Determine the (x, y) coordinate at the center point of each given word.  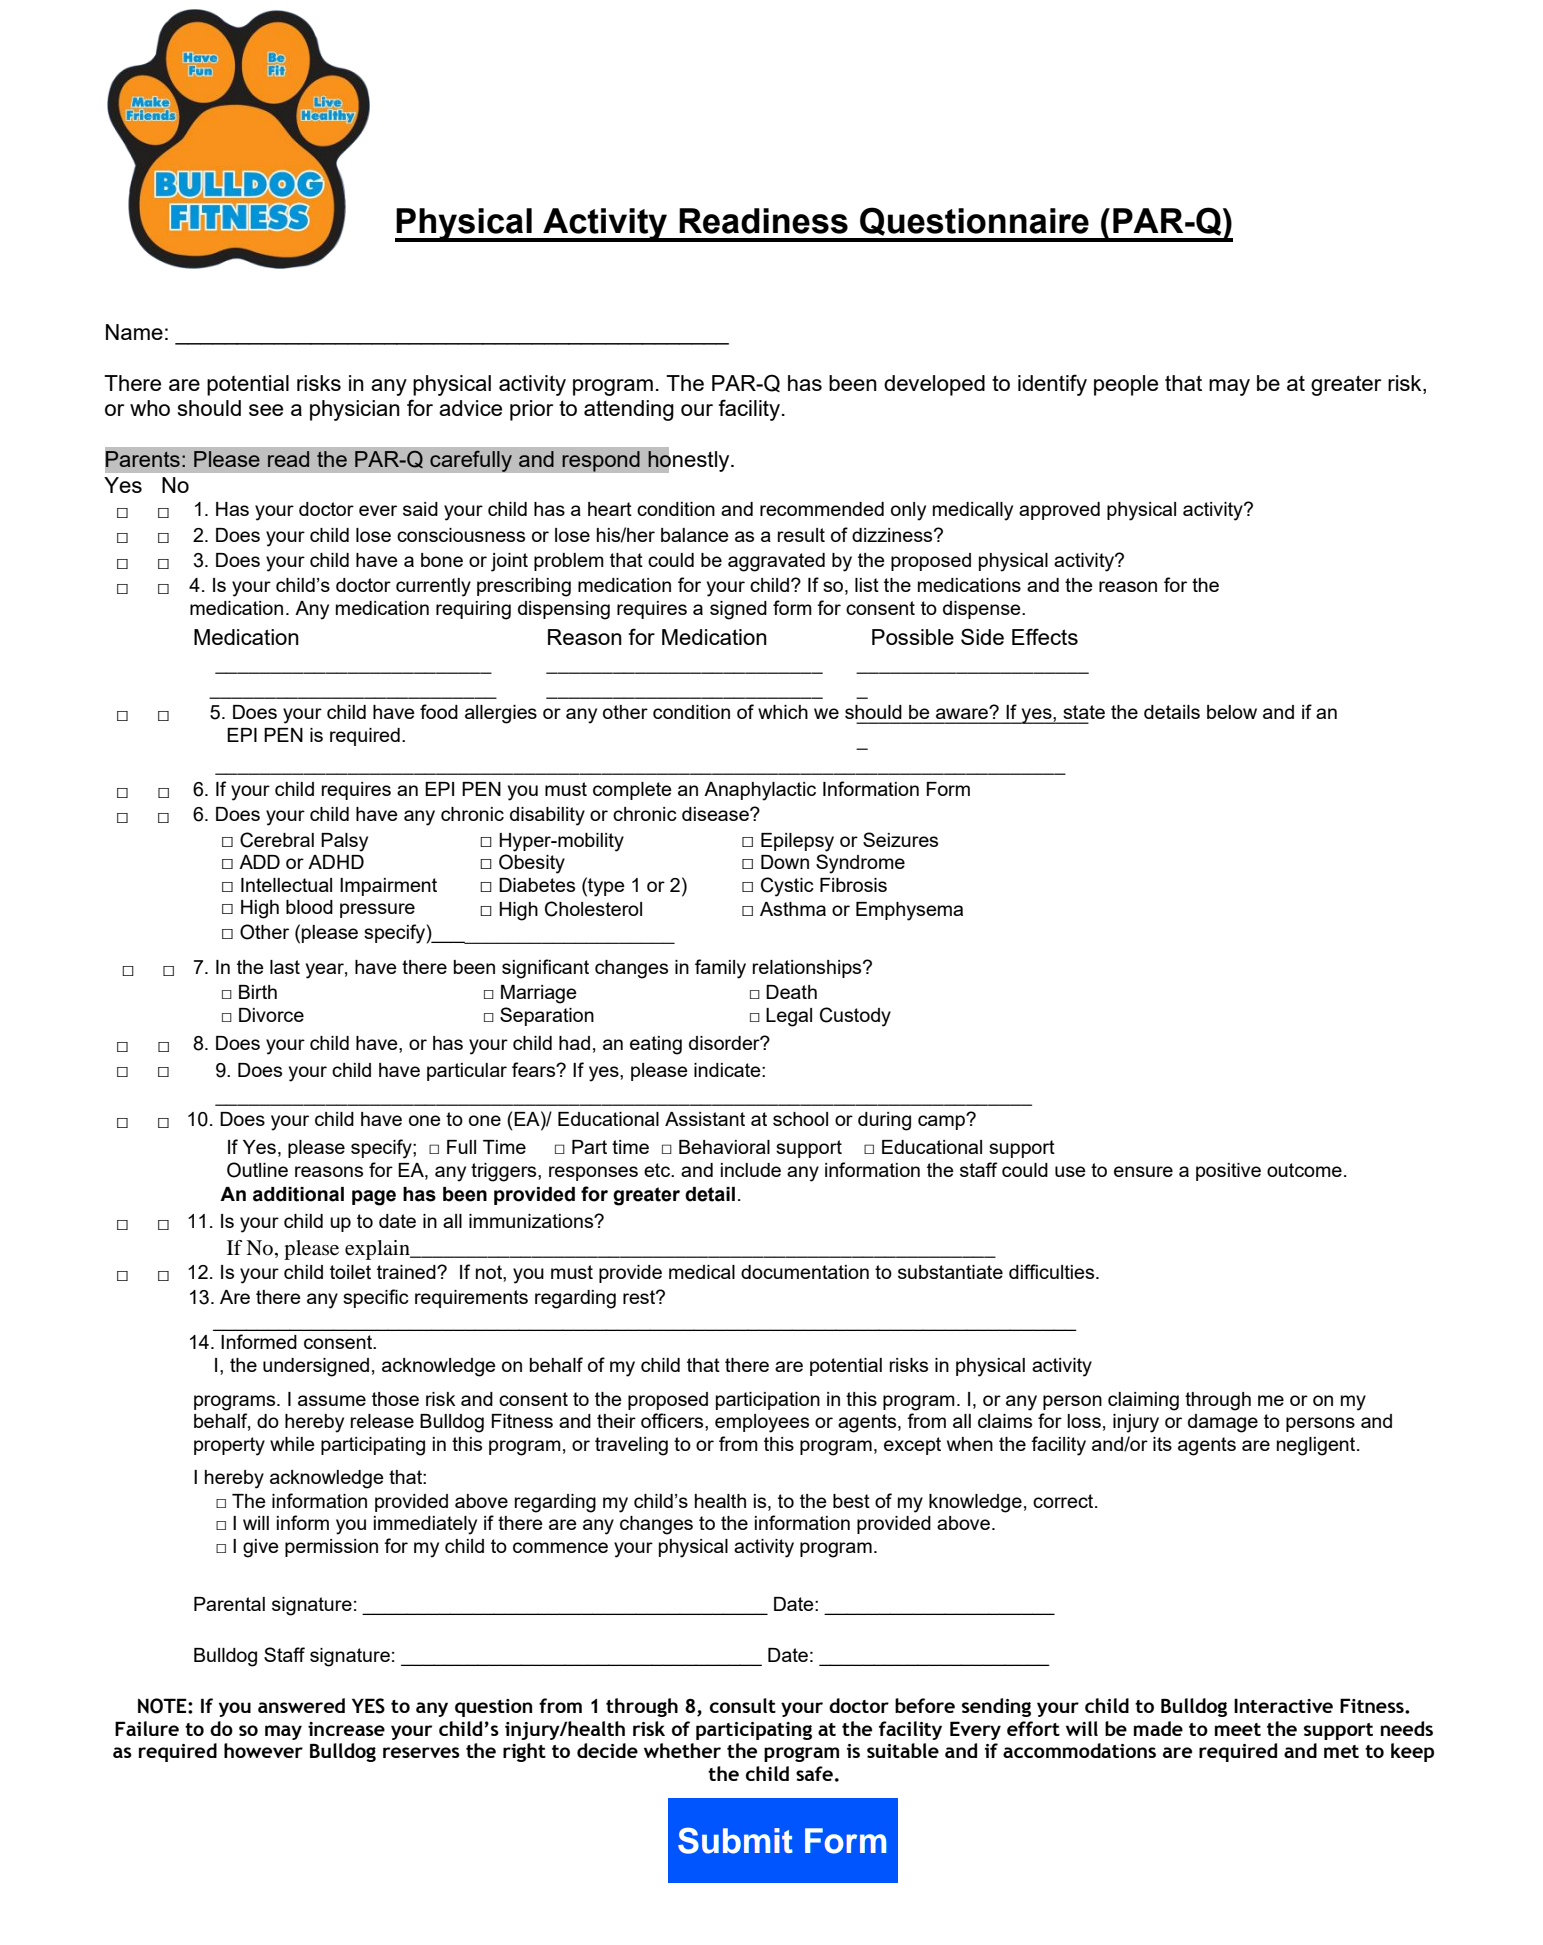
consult (743, 1705)
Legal (789, 1017)
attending (629, 410)
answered (301, 1705)
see (266, 410)
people (1126, 385)
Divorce (271, 1015)
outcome (1304, 1170)
